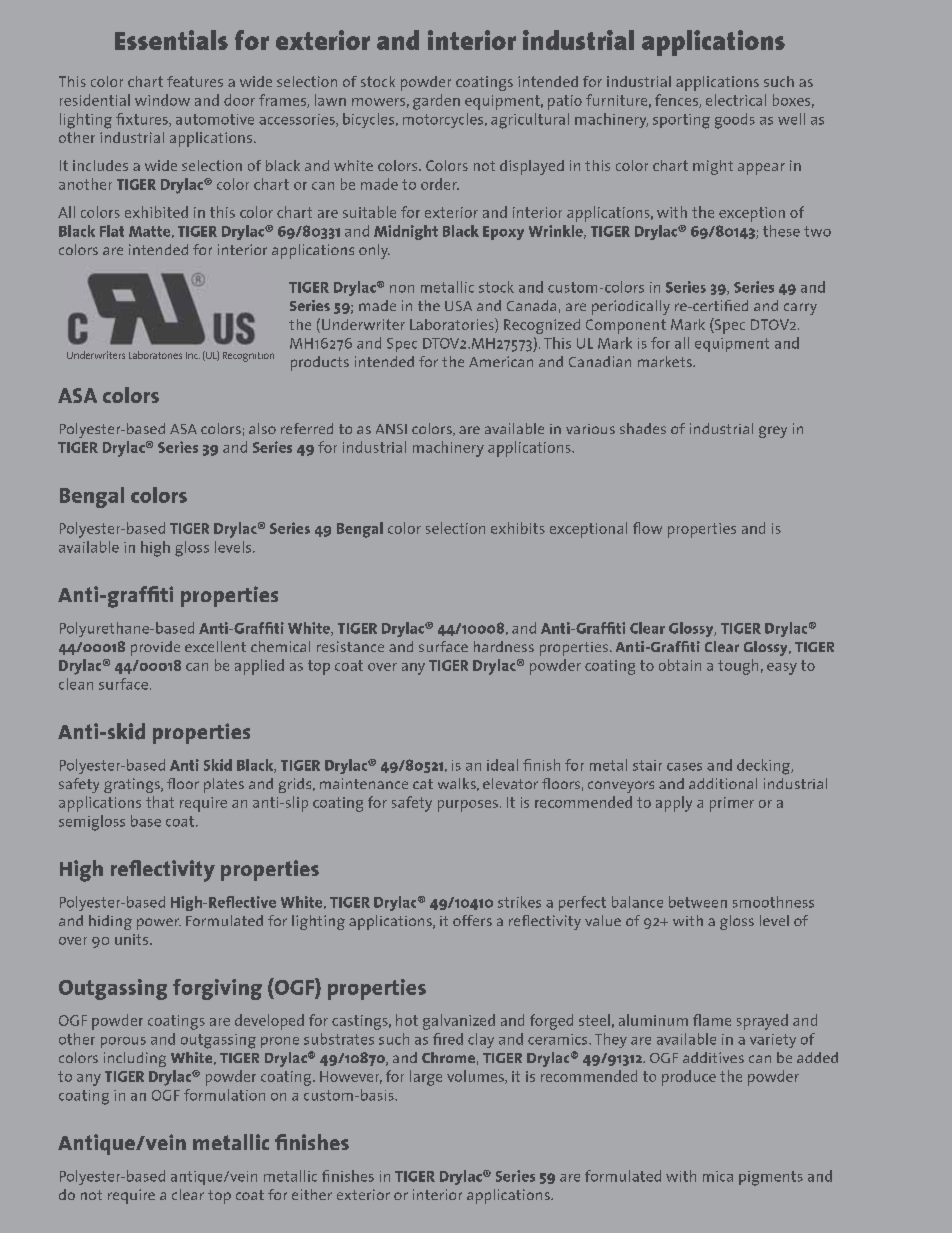  I want to click on garden, so click(436, 102).
